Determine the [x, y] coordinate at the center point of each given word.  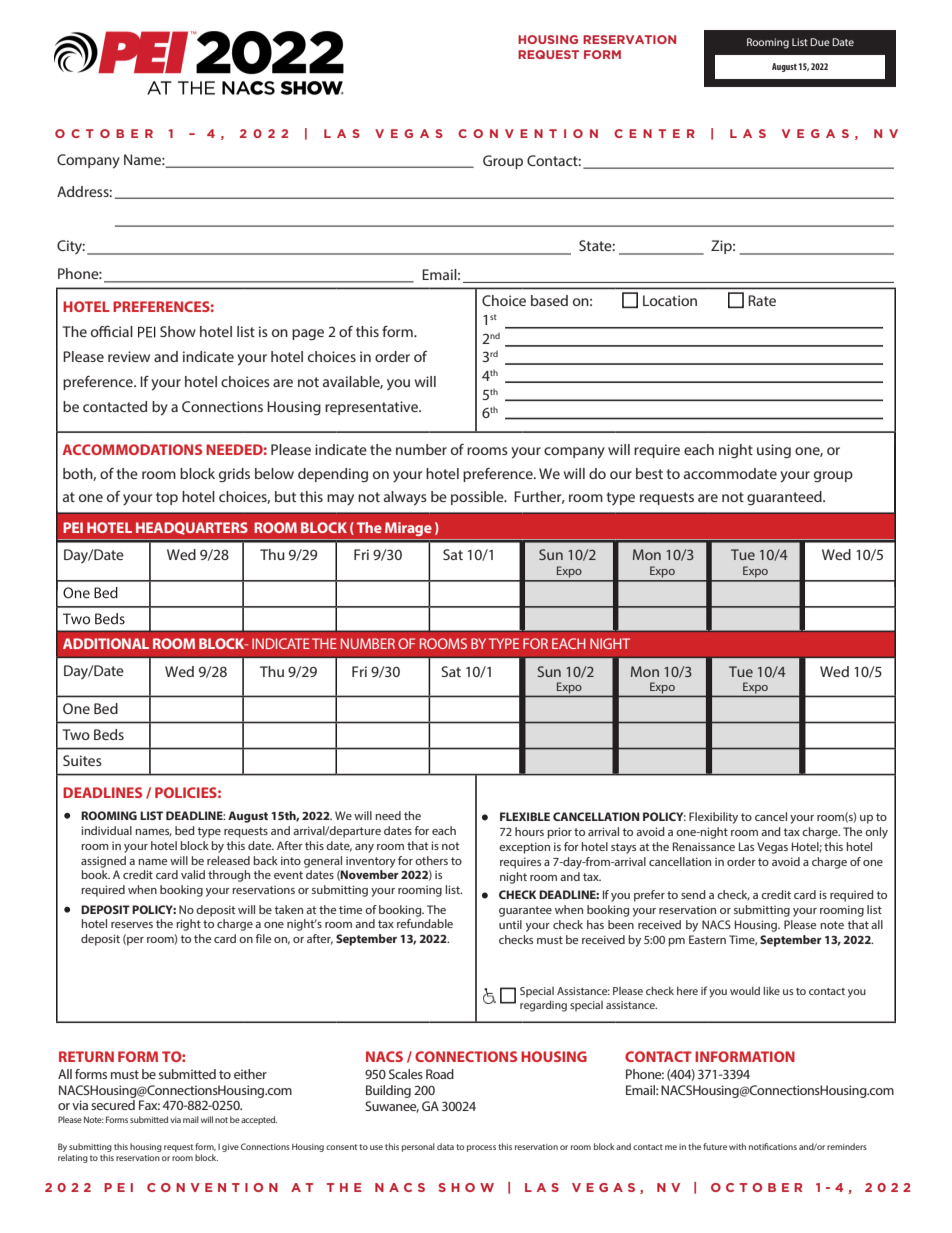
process [481, 1148]
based [549, 300]
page [308, 335]
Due [820, 42]
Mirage [408, 529]
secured [113, 1105]
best [649, 473]
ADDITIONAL [106, 643]
